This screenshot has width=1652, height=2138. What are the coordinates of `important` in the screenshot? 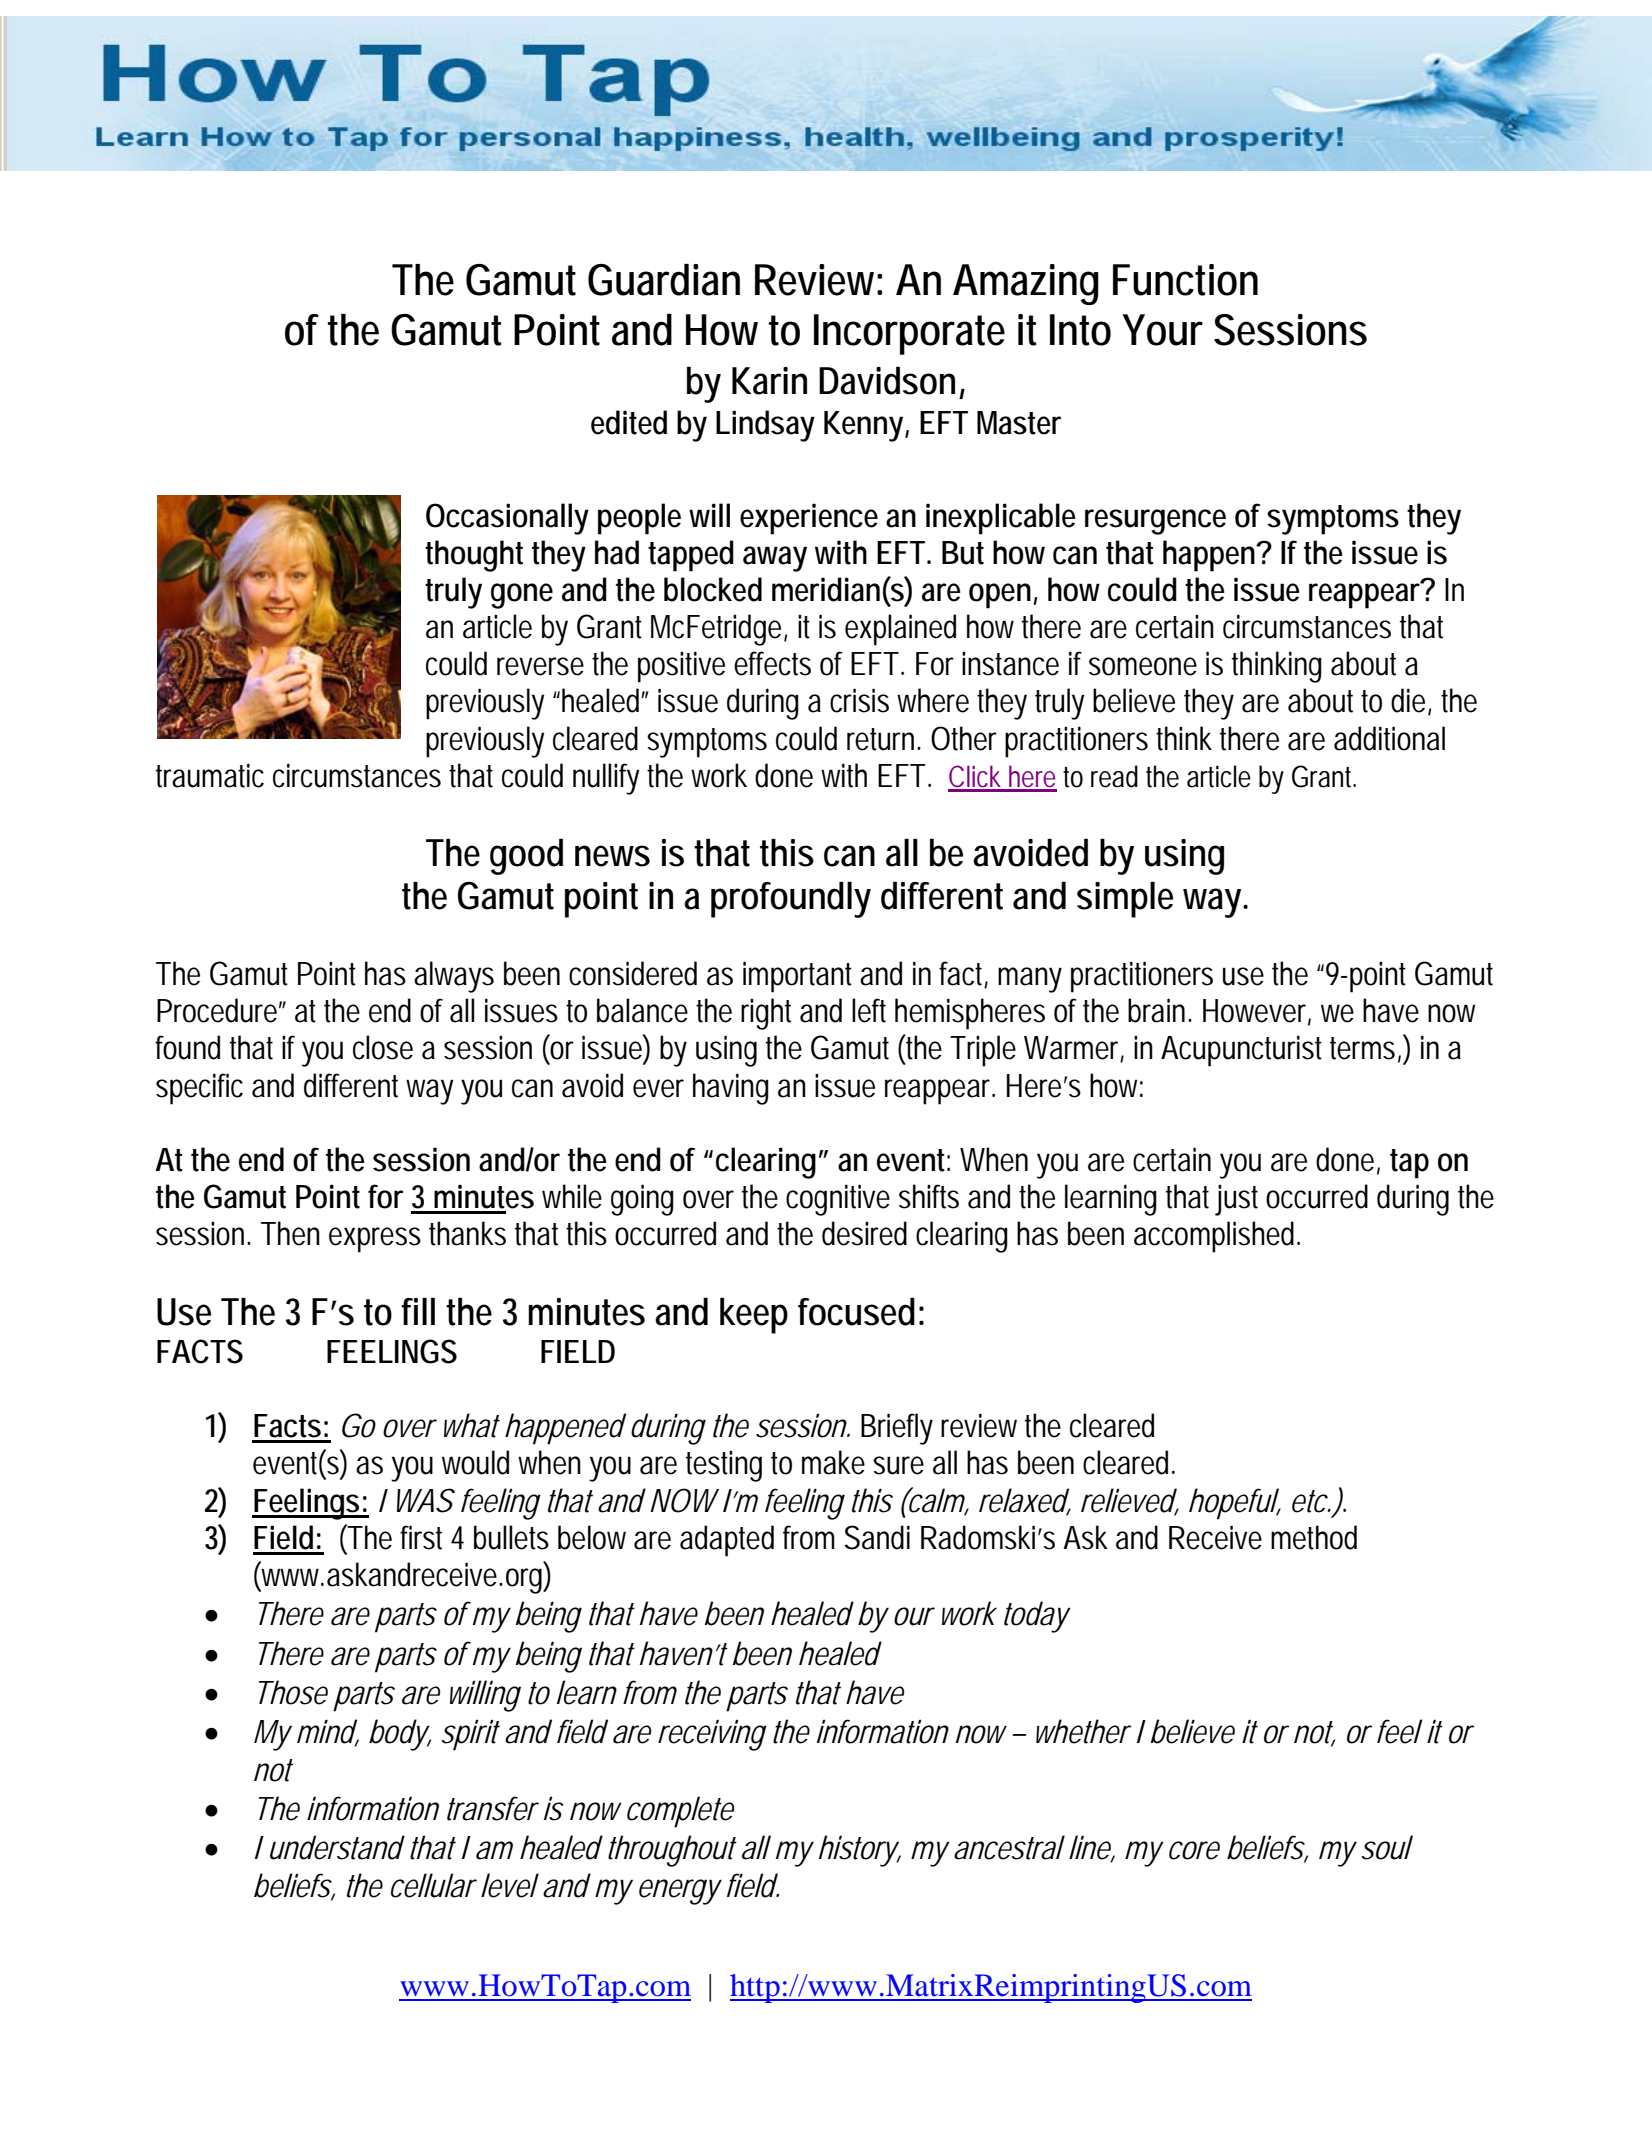 It's located at (797, 977).
